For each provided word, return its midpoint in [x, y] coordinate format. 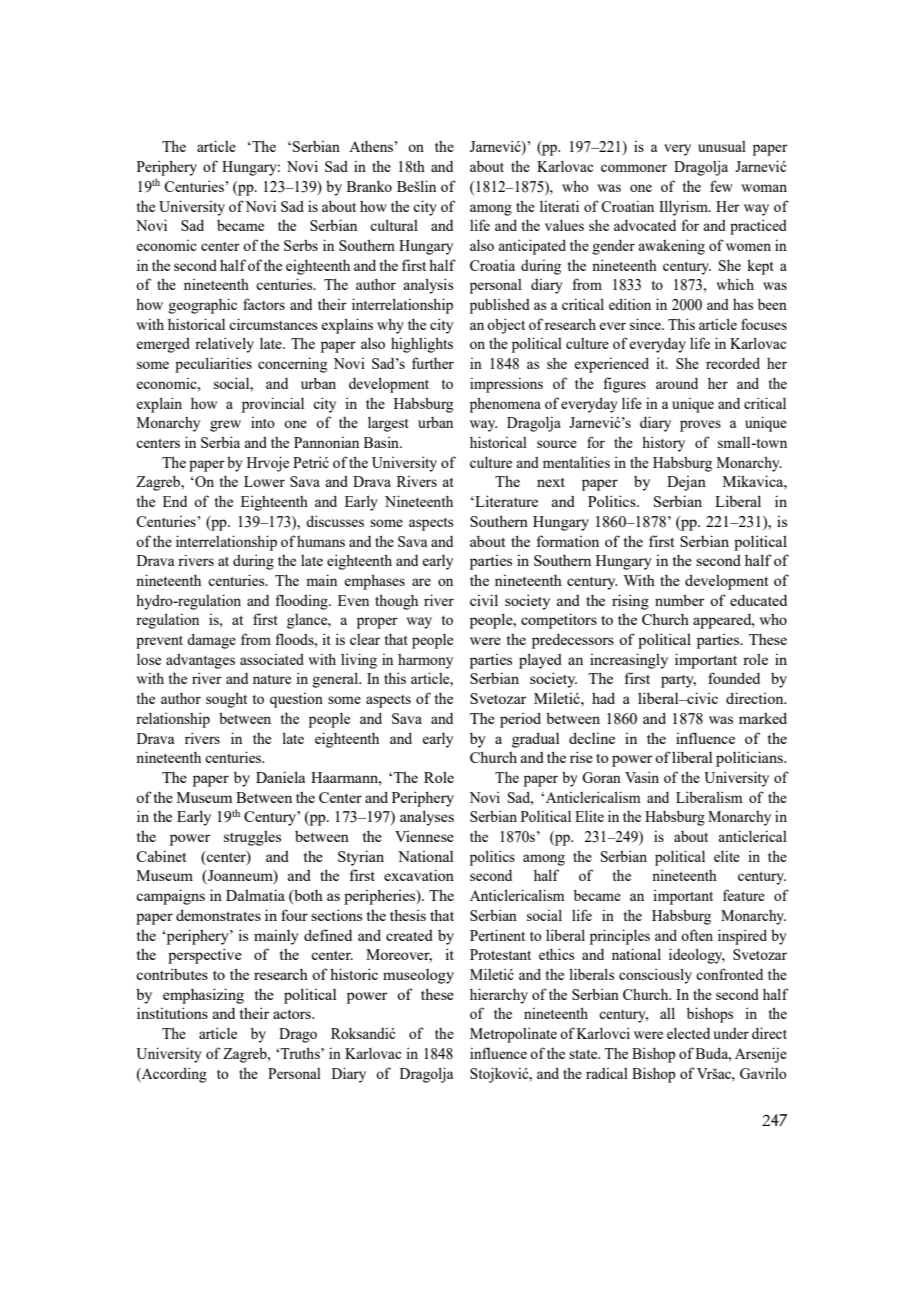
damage [211, 641]
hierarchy [499, 996]
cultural [394, 225]
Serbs [301, 245]
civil [484, 600]
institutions [172, 1013]
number [680, 600]
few [721, 186]
